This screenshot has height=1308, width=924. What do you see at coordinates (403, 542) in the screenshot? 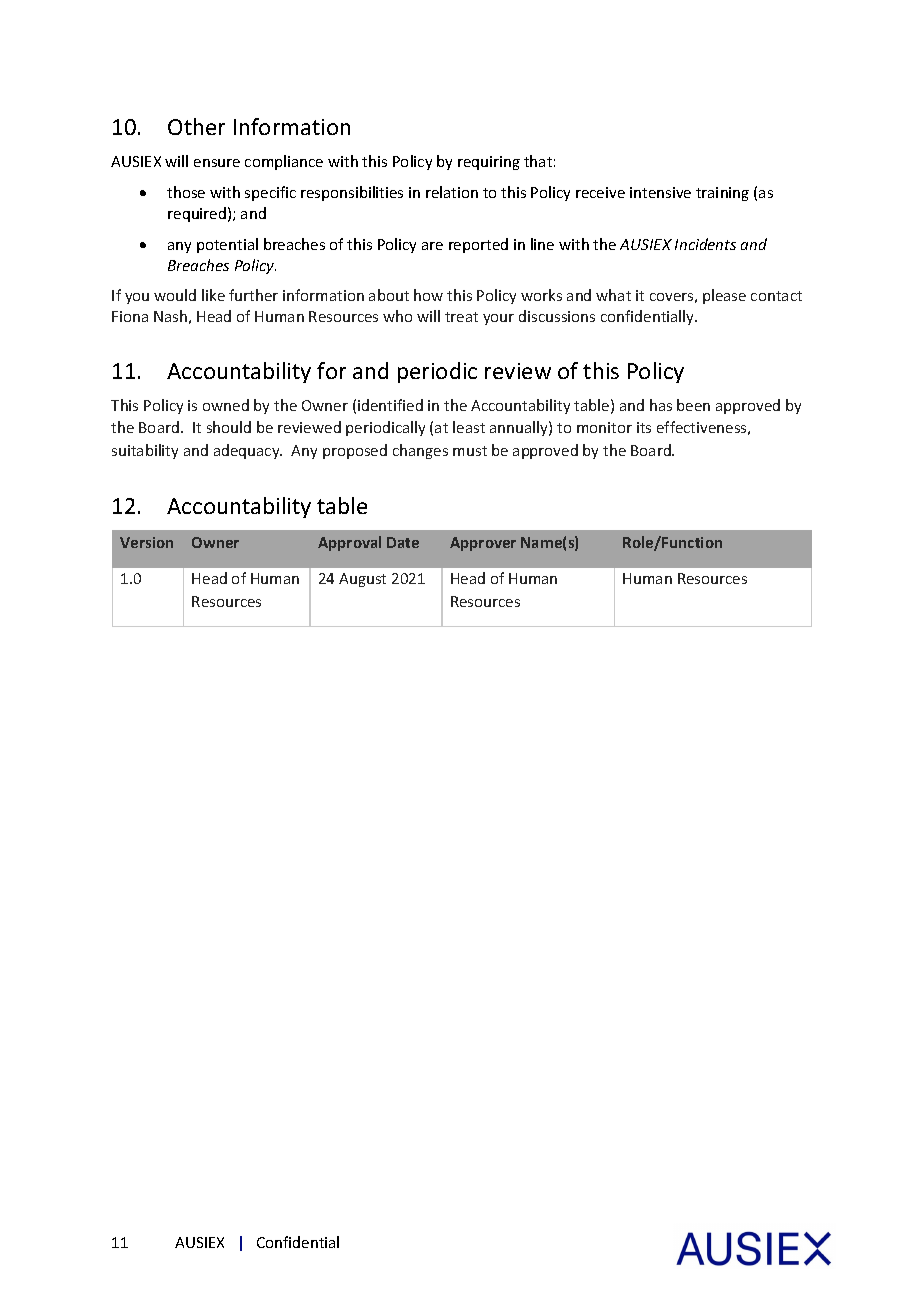
I see `Date` at bounding box center [403, 542].
